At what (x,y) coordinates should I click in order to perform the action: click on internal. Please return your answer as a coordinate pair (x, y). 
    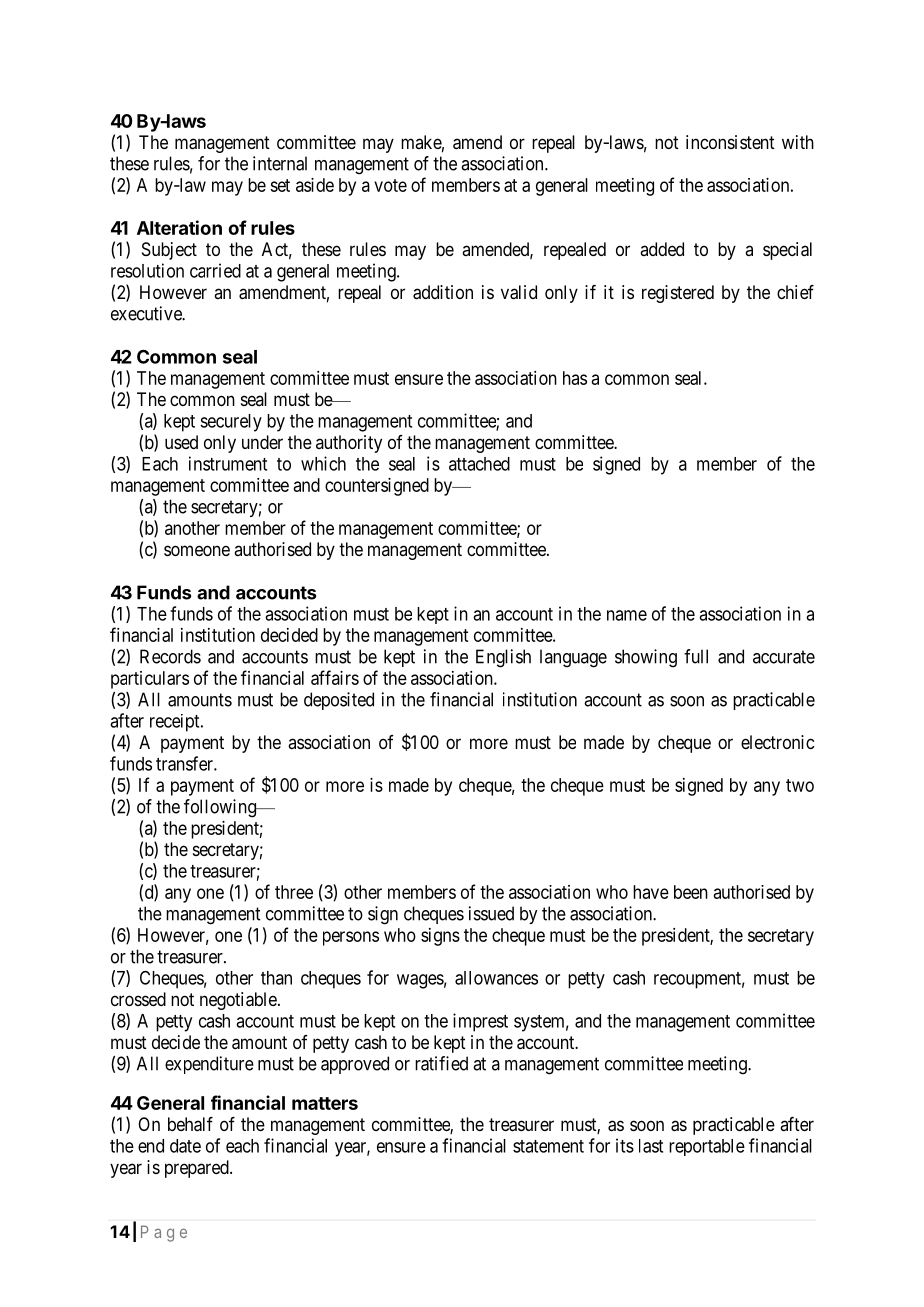
    Looking at the image, I should click on (280, 163).
